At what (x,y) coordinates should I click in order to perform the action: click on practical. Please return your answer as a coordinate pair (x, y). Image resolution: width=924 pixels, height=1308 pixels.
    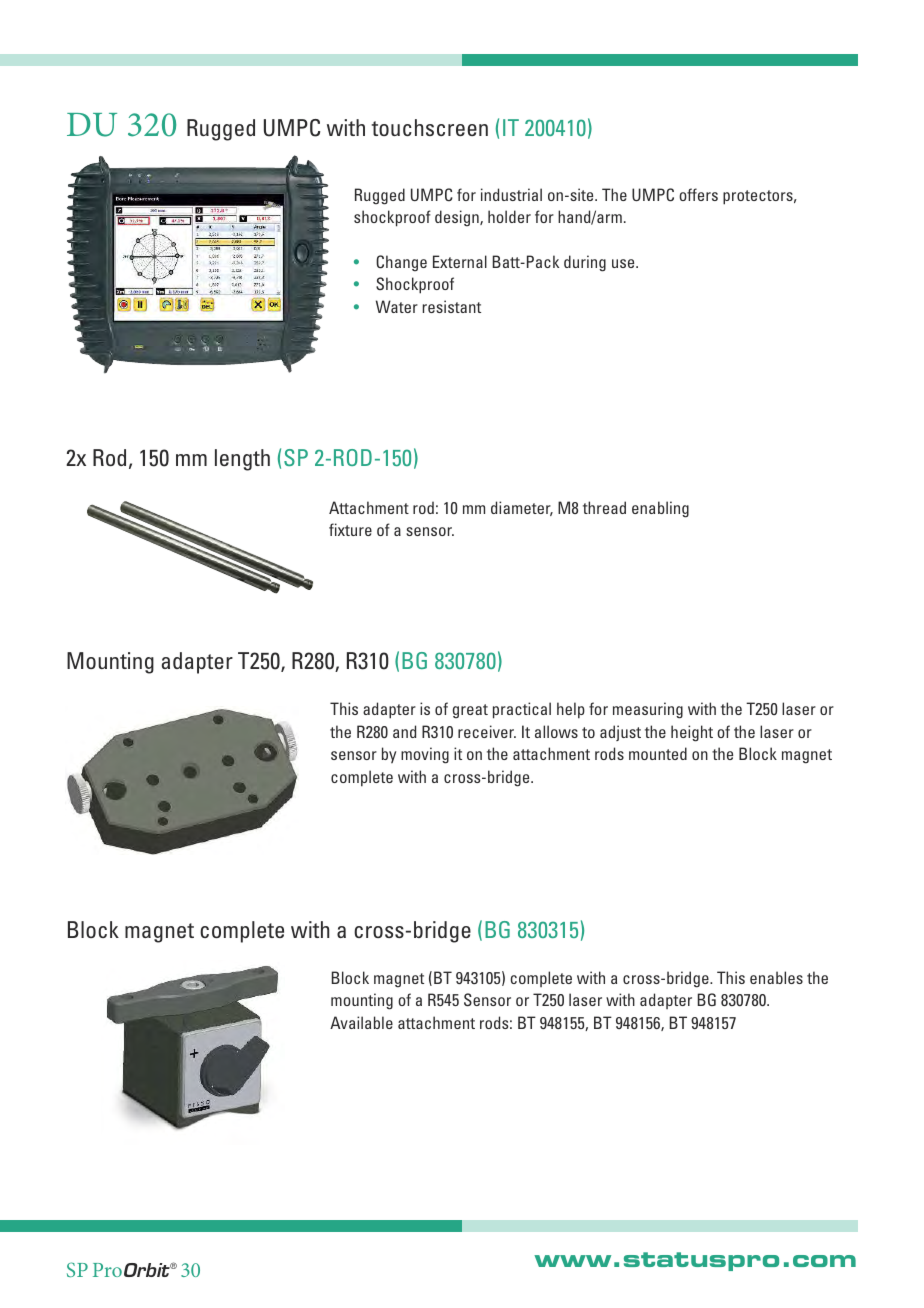
    Looking at the image, I should click on (522, 710).
